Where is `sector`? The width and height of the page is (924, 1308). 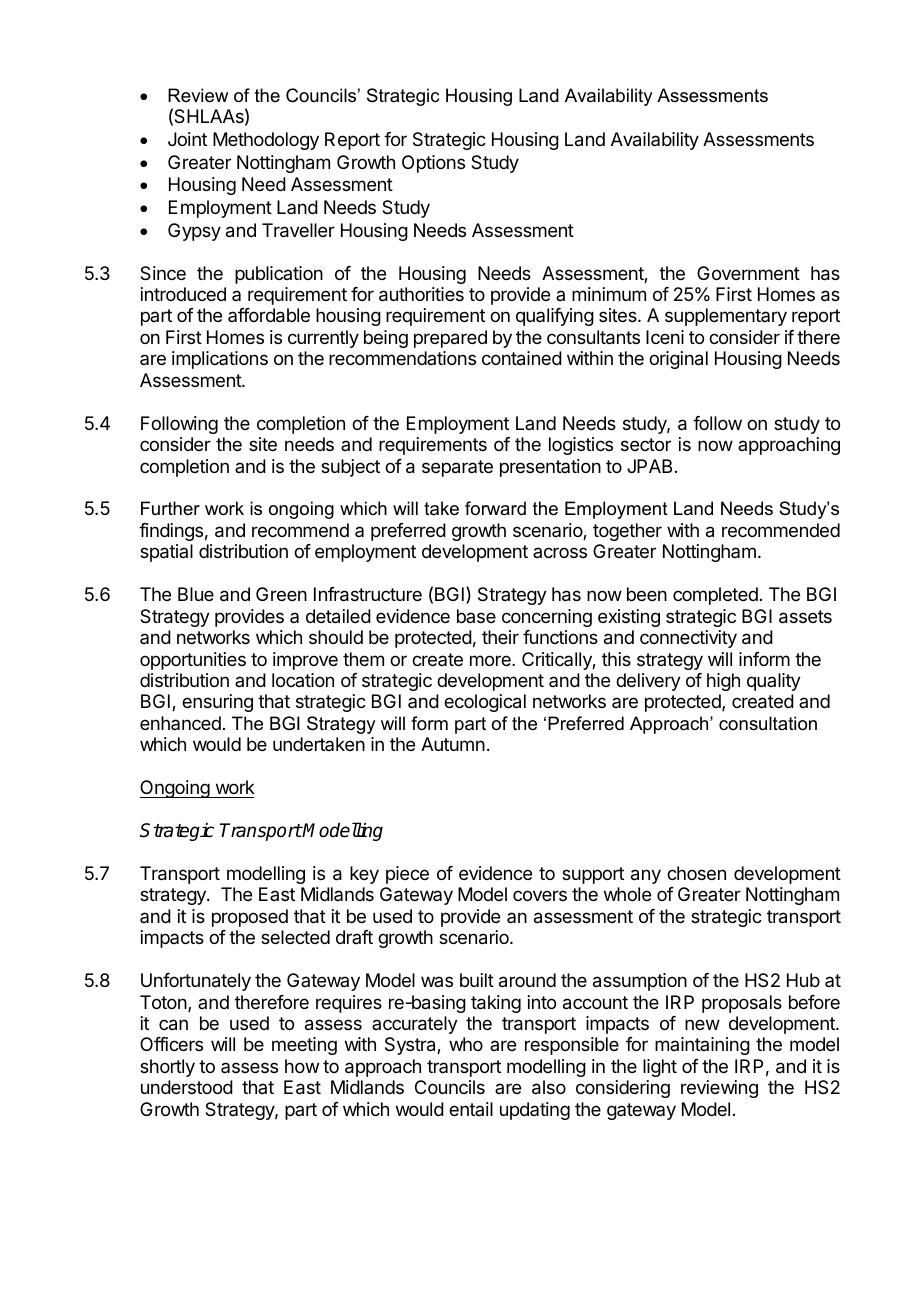
sector is located at coordinates (646, 444).
